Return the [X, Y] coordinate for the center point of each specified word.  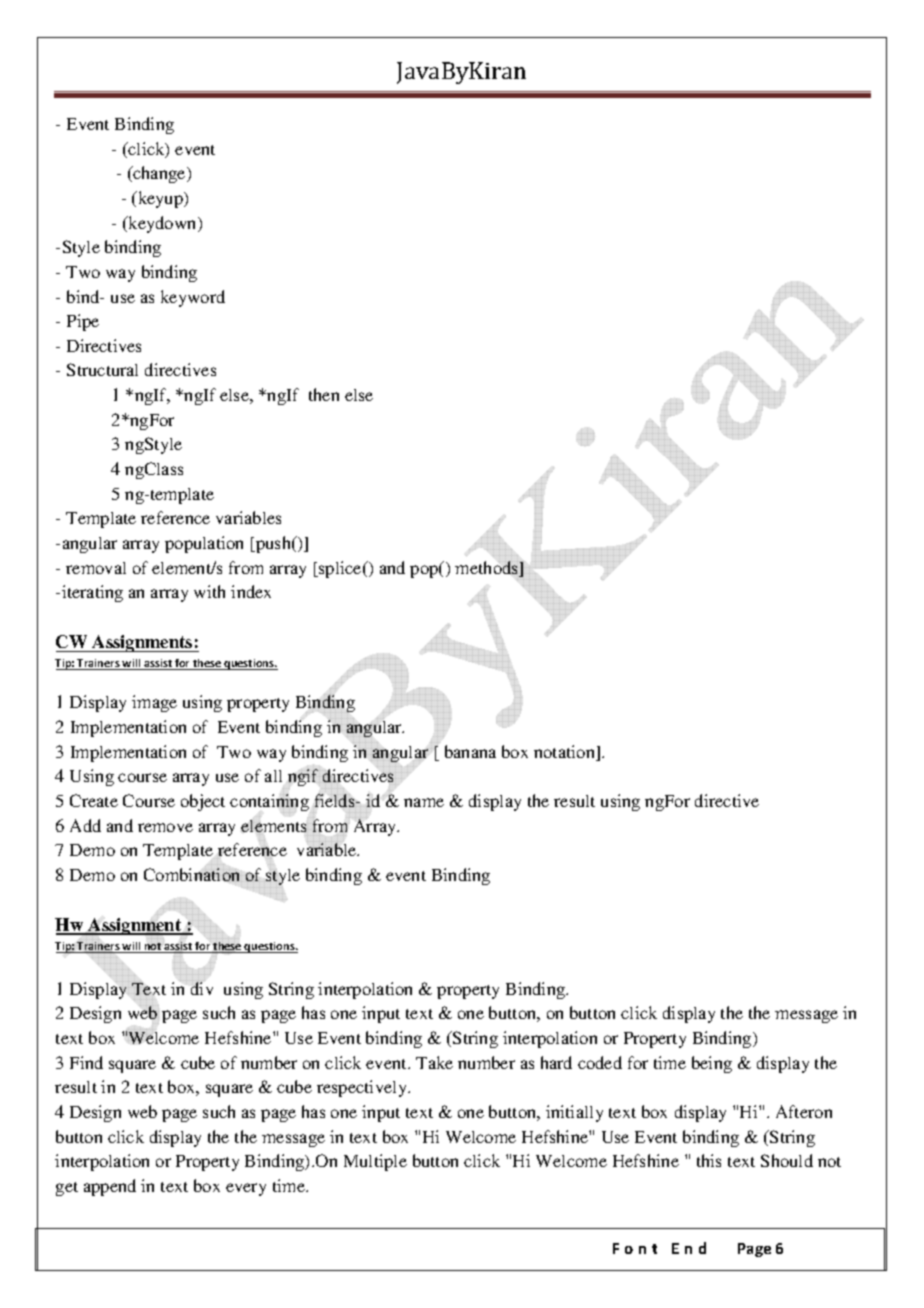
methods [488, 569]
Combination [193, 874]
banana [470, 751]
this [709, 1160]
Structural [102, 369]
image [154, 703]
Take [434, 1062]
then [324, 394]
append [110, 1187]
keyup [160, 199]
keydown [162, 224]
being [712, 1064]
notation [566, 753]
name [424, 802]
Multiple [375, 1162]
